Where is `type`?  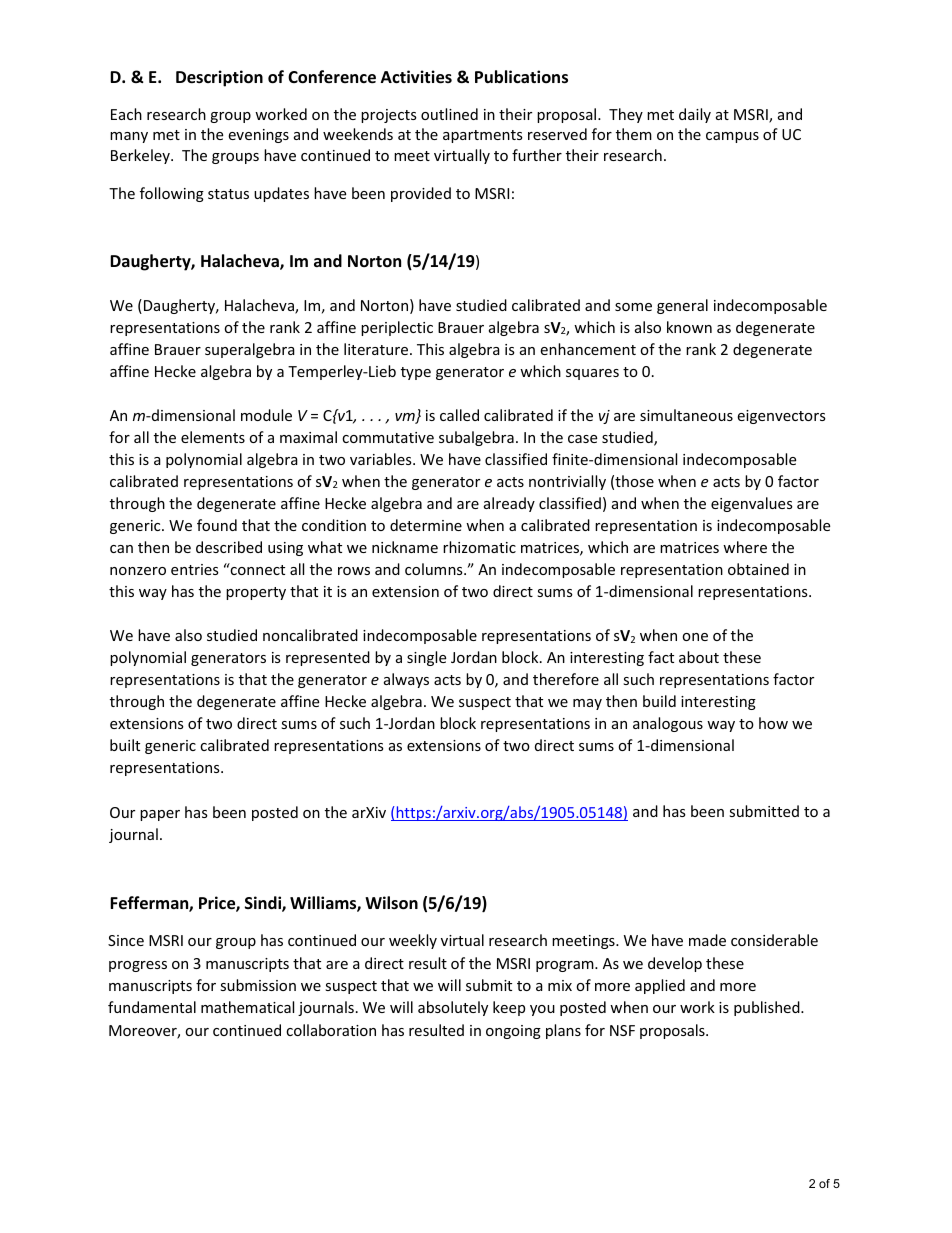
type is located at coordinates (416, 373).
